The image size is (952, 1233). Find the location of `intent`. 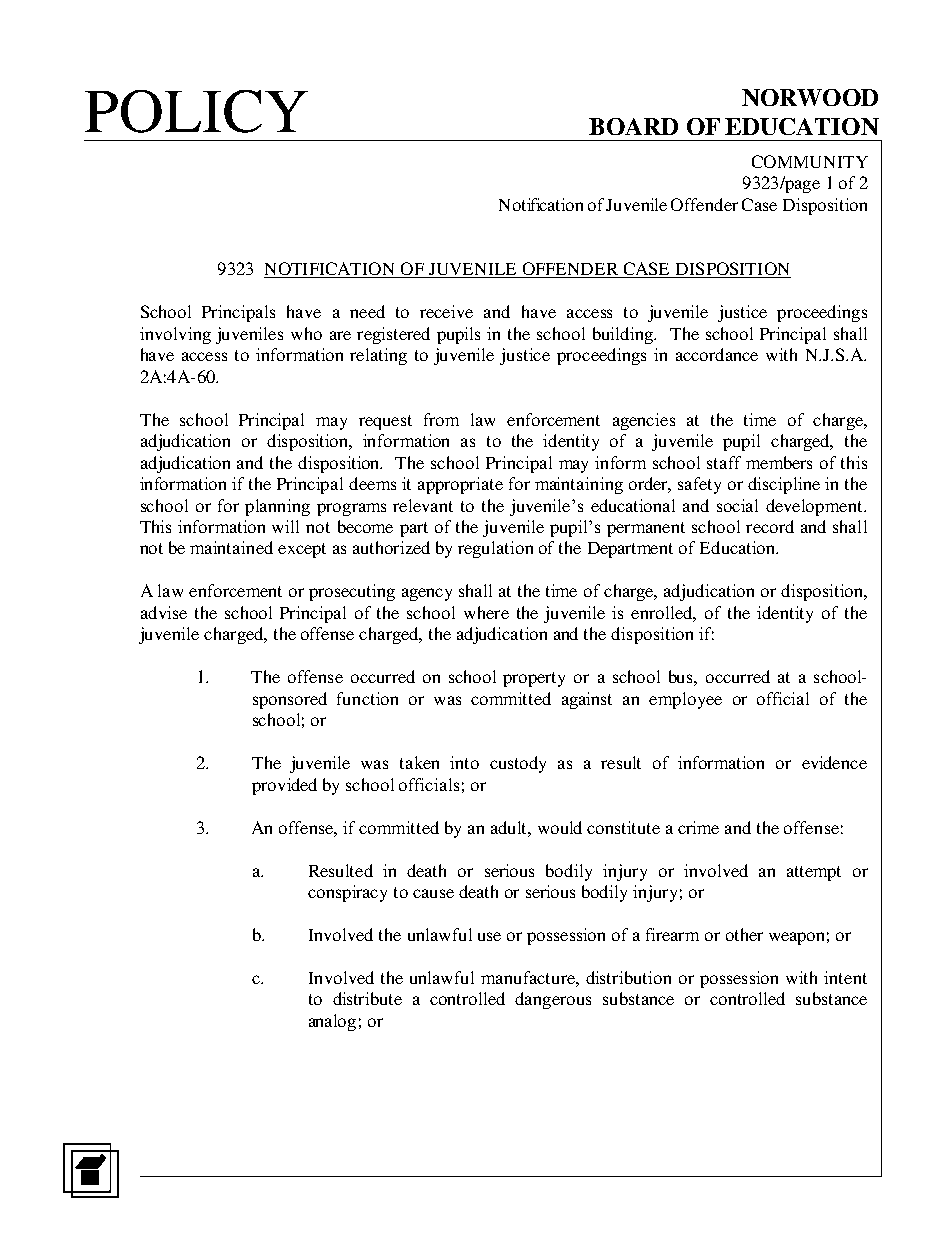

intent is located at coordinates (845, 977).
